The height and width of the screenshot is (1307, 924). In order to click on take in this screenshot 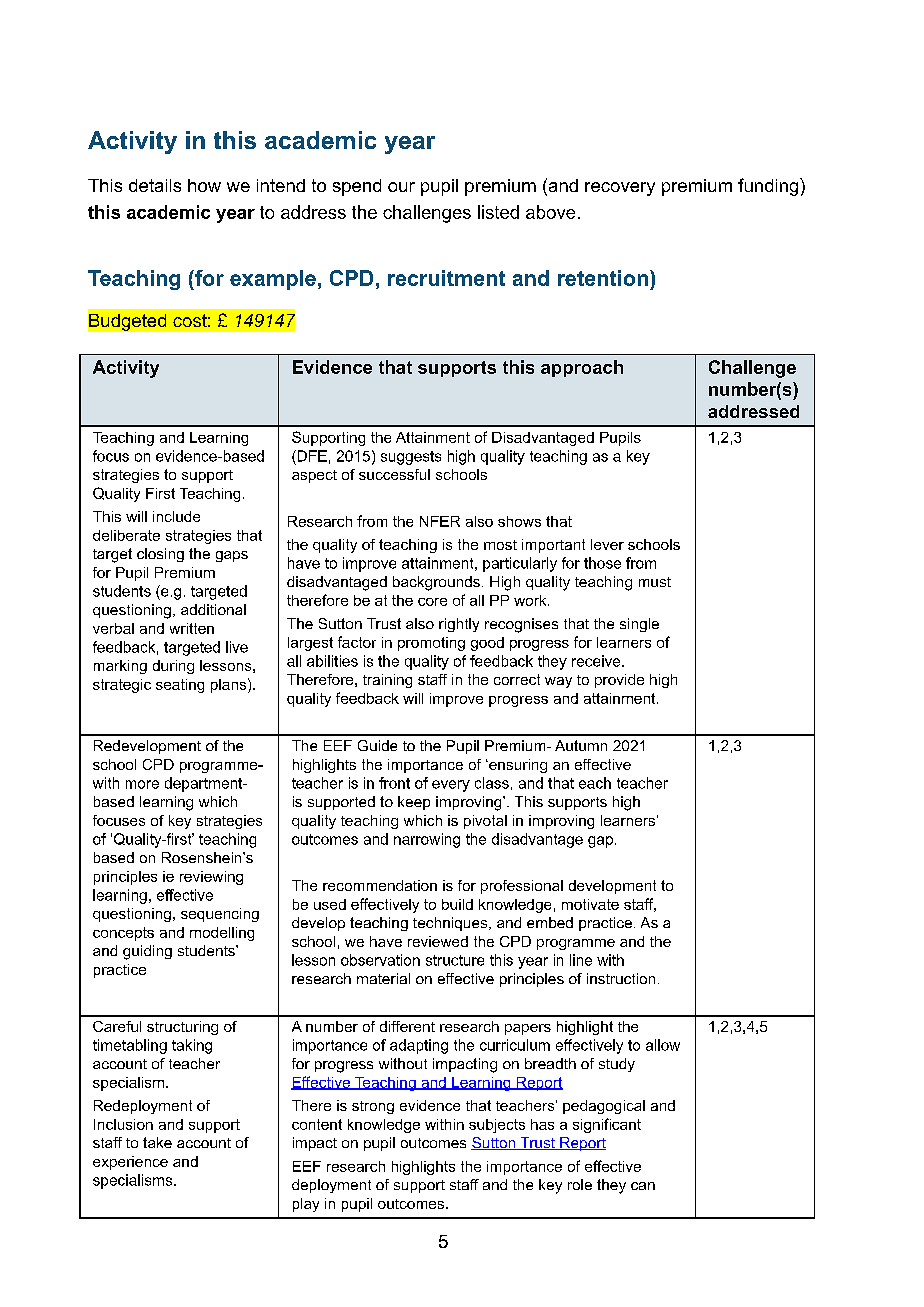, I will do `click(157, 1142)`.
